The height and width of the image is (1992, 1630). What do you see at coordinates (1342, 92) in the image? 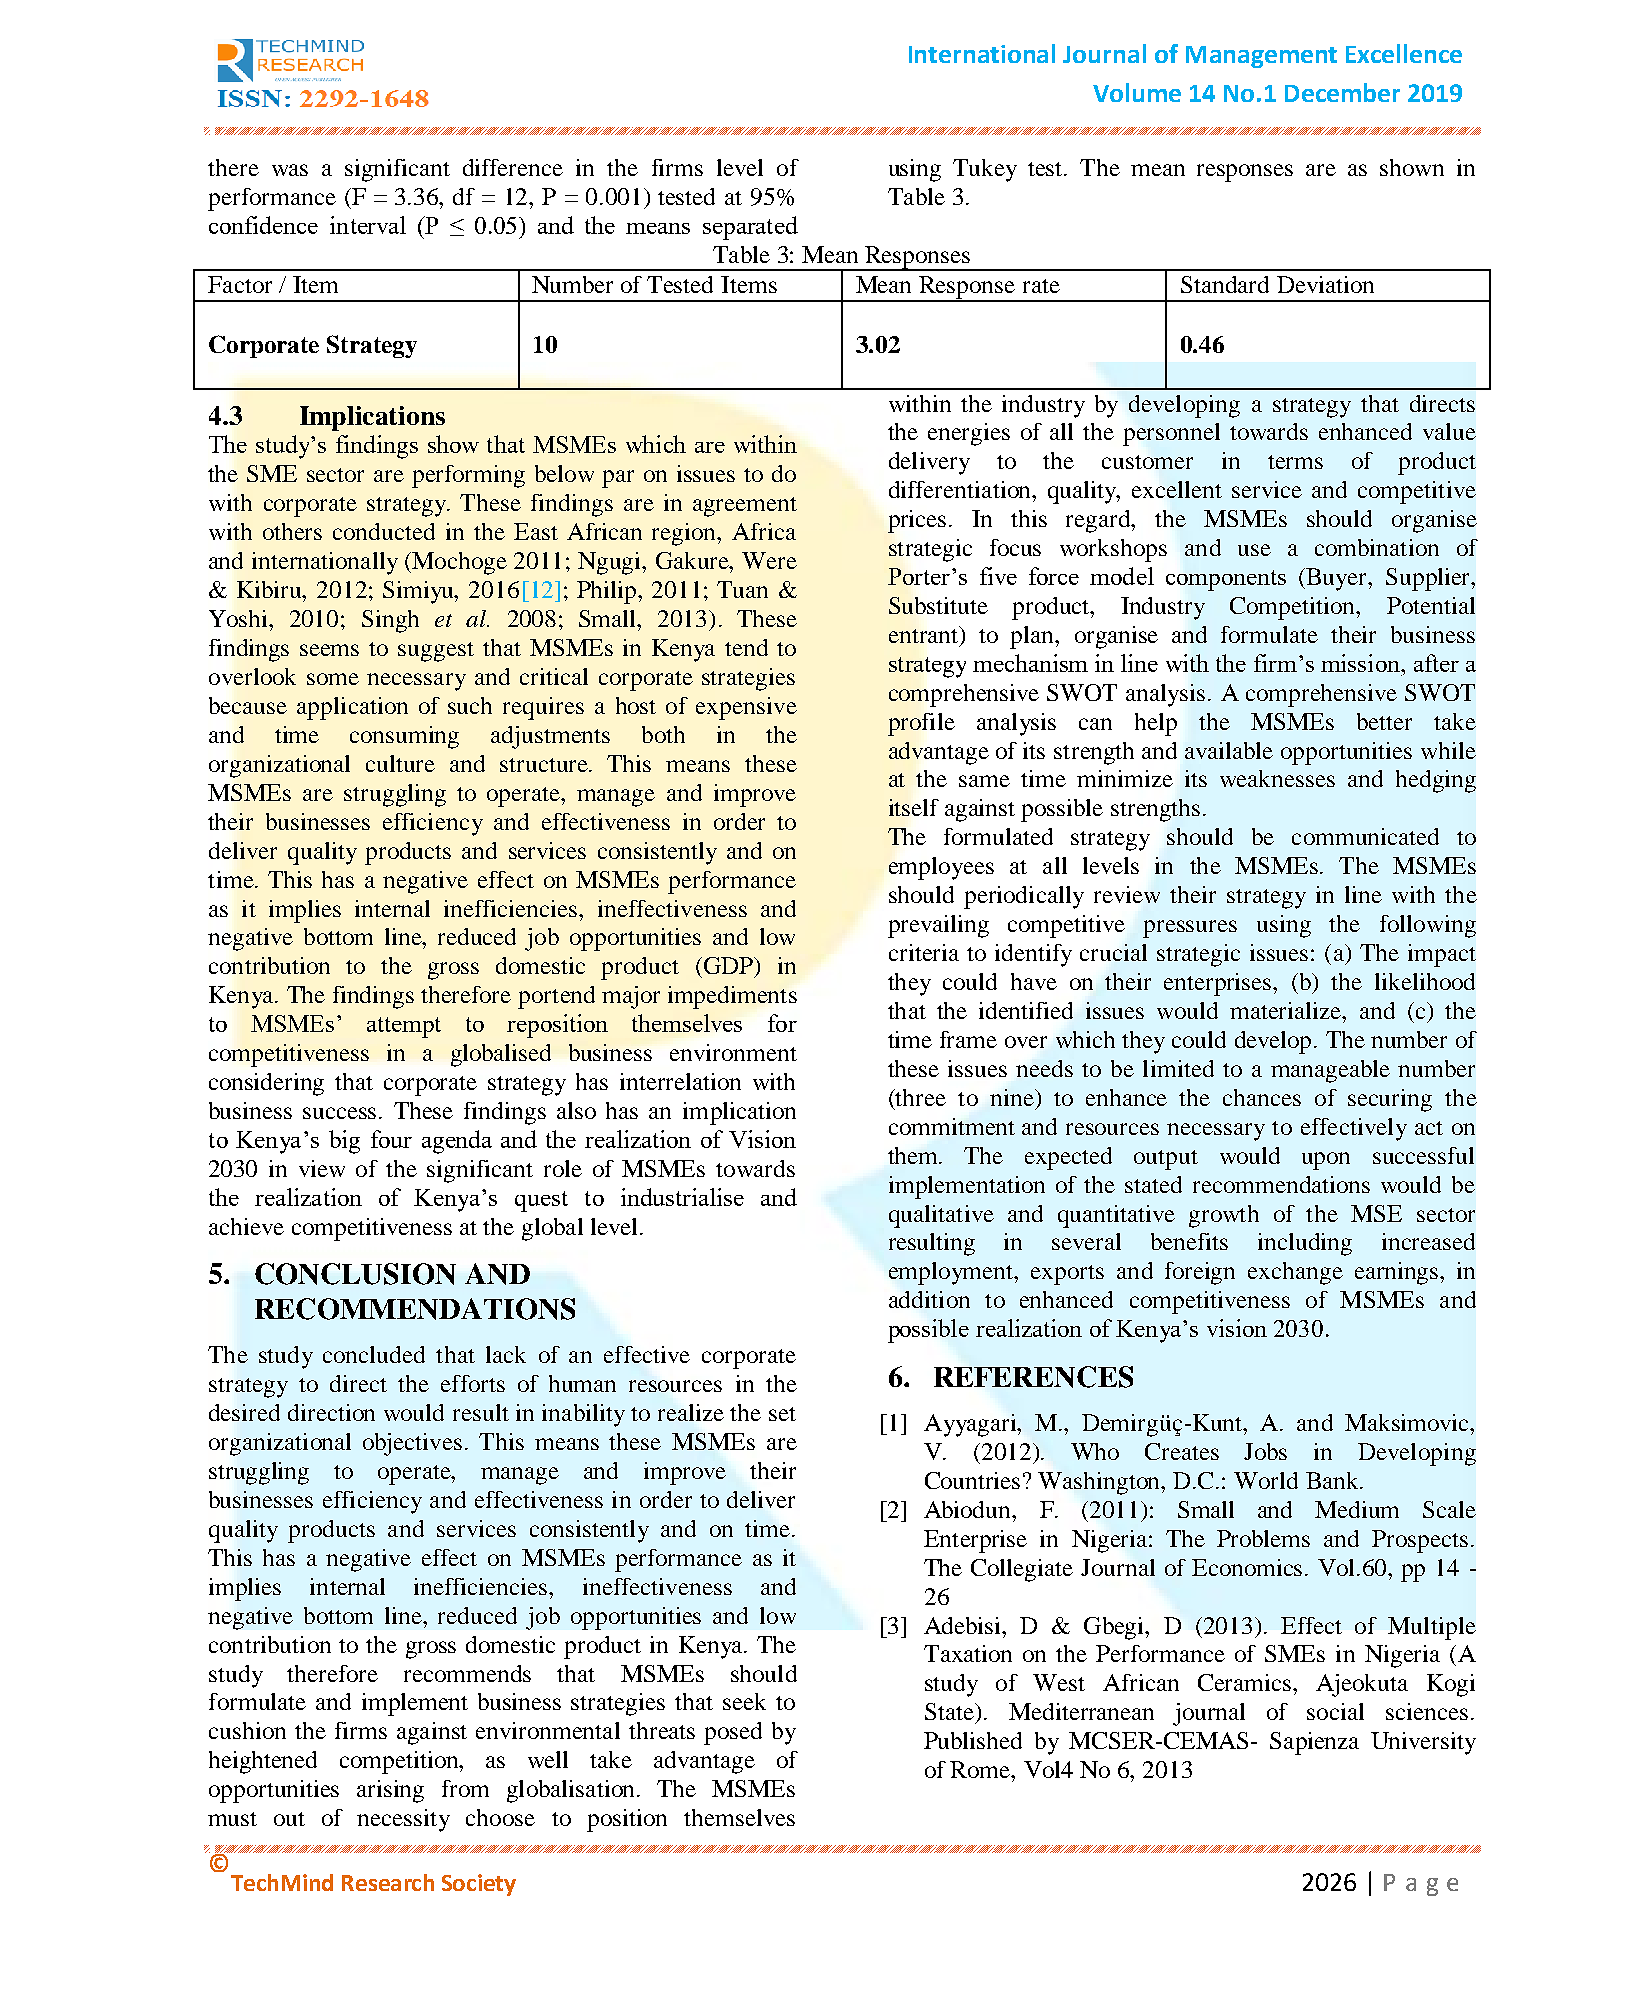
I see `December` at bounding box center [1342, 92].
